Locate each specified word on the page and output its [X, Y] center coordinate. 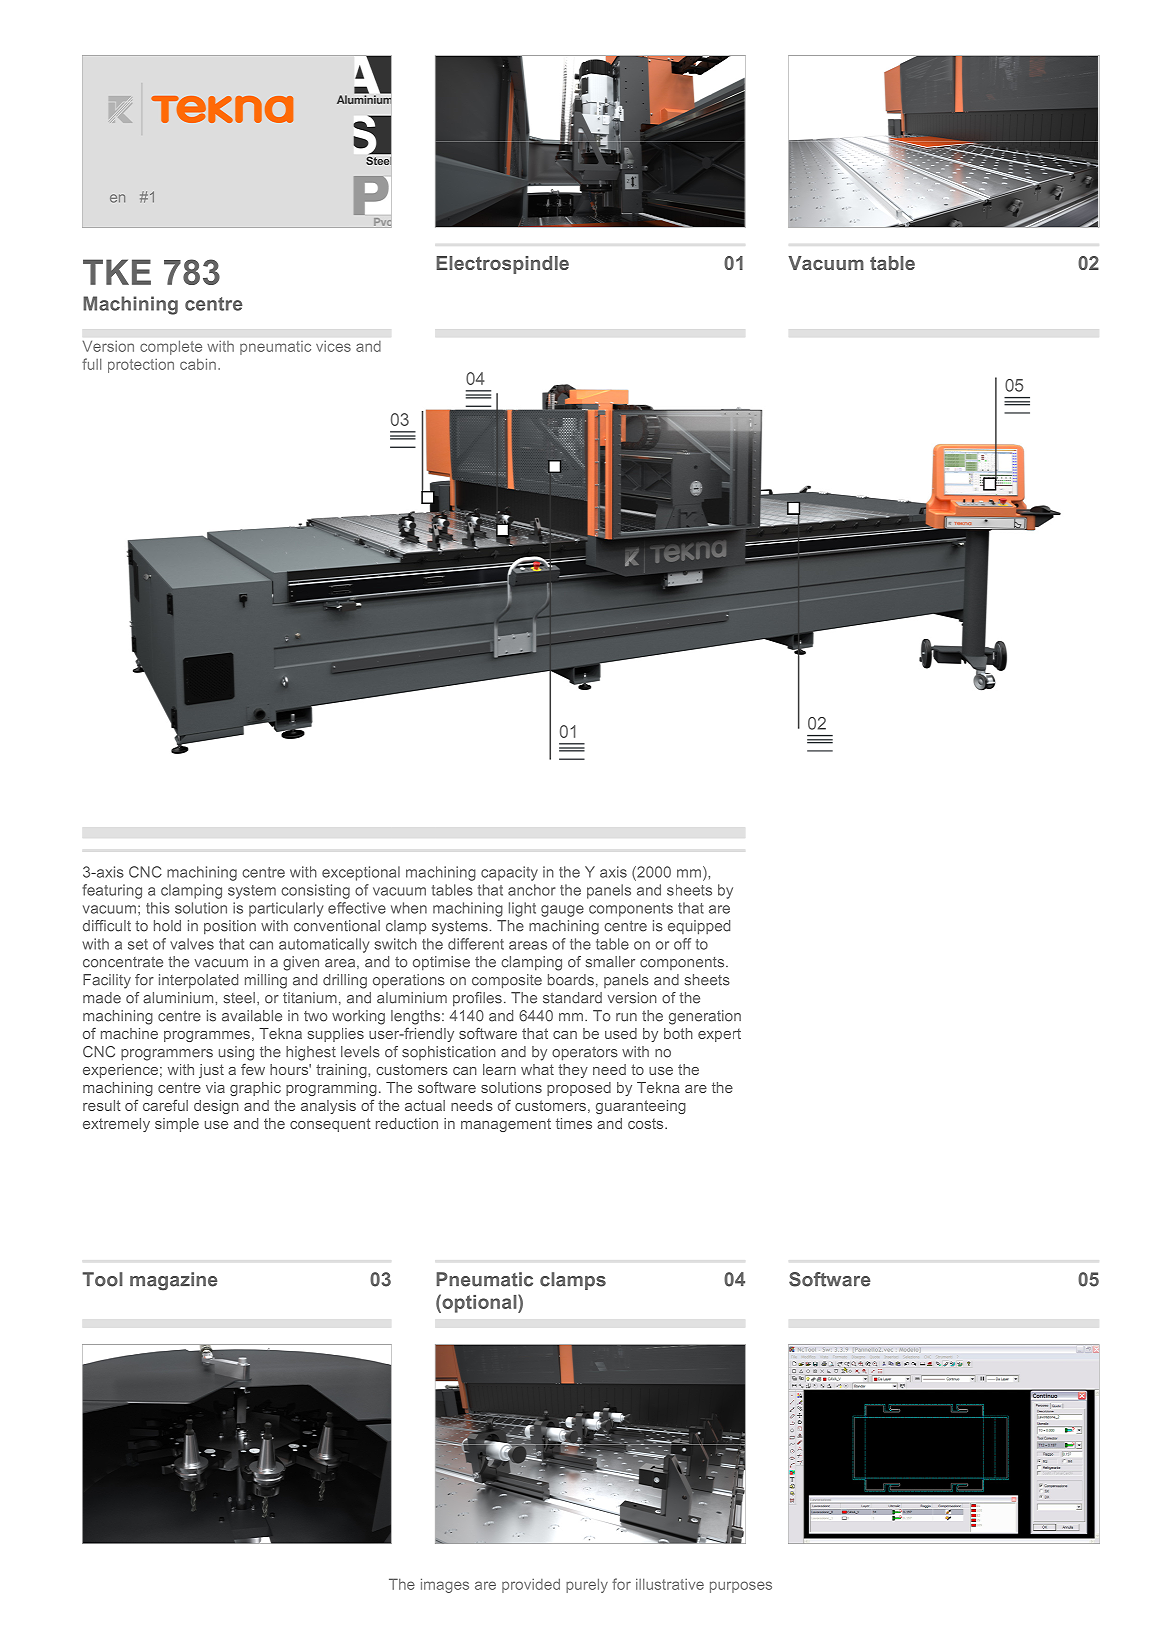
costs [647, 1123]
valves [192, 944]
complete [171, 348]
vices [333, 346]
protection [141, 366]
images [445, 1585]
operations [409, 981]
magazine [173, 1281]
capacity [509, 873]
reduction [407, 1123]
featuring [112, 891]
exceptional [361, 873]
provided [531, 1585]
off [682, 944]
